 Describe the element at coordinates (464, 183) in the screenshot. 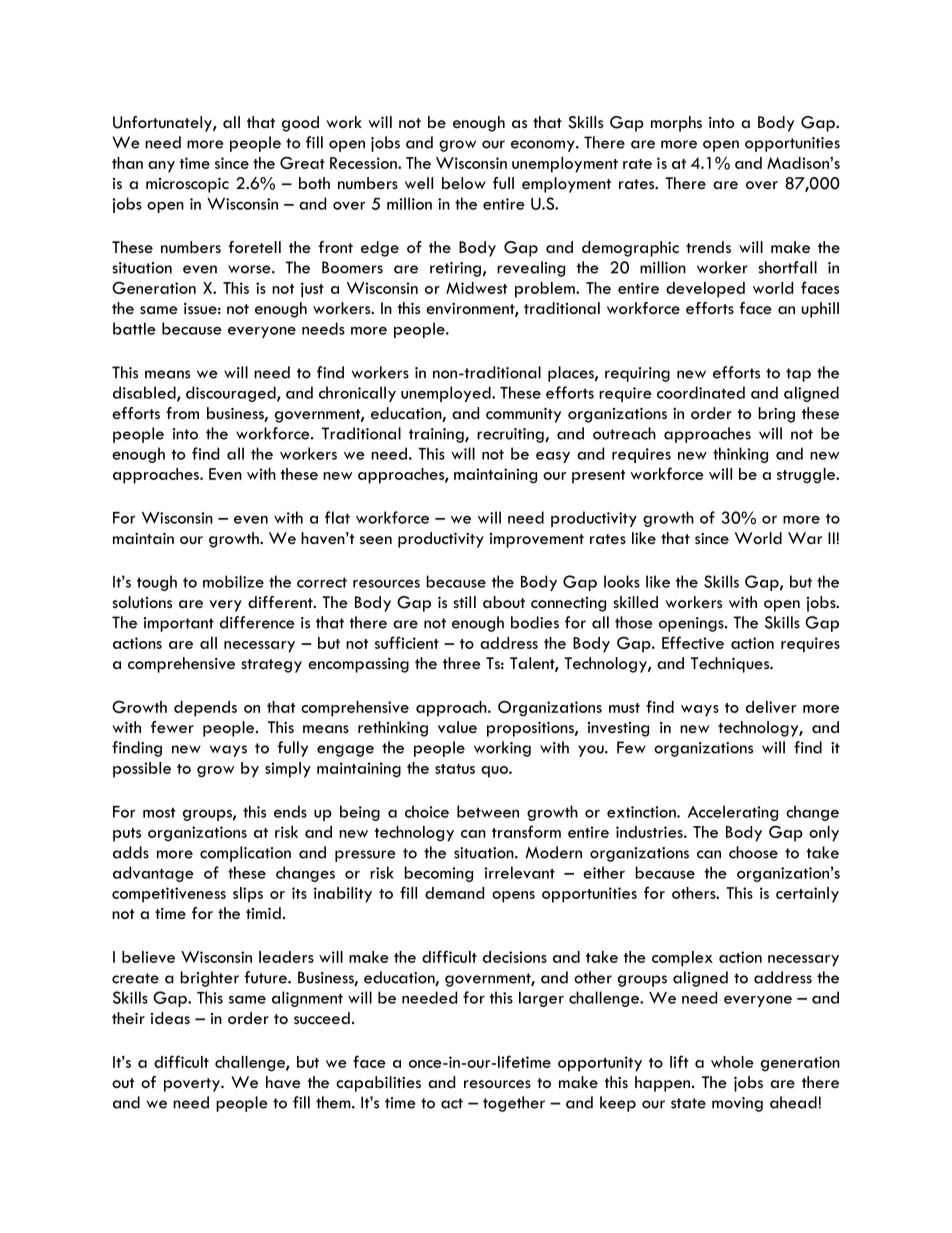

I see `below` at that location.
